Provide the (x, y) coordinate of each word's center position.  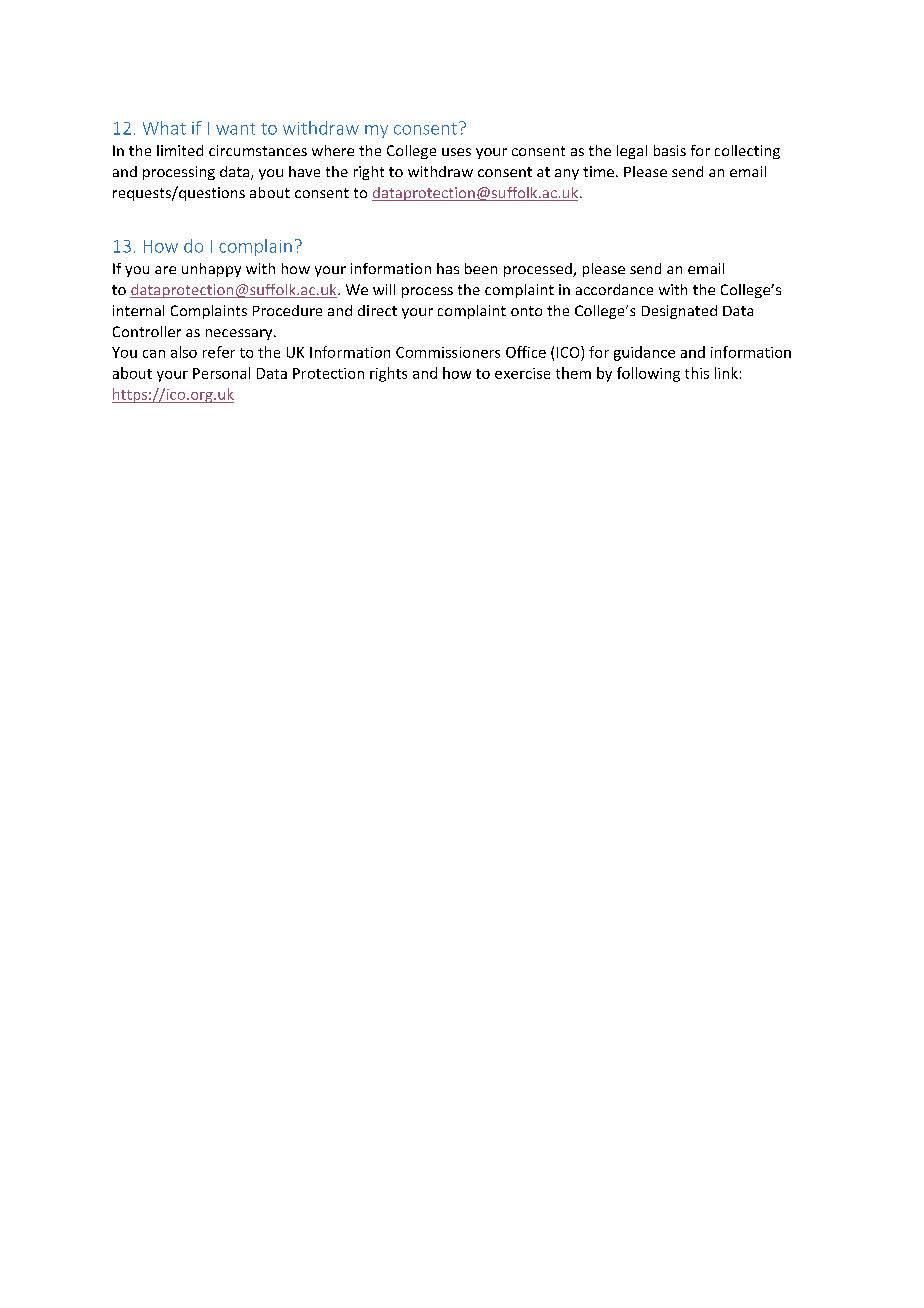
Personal (221, 373)
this (697, 373)
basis (670, 150)
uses (456, 152)
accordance (614, 289)
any (567, 174)
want (235, 129)
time (600, 171)
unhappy (211, 270)
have (304, 171)
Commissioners (448, 352)
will (384, 289)
